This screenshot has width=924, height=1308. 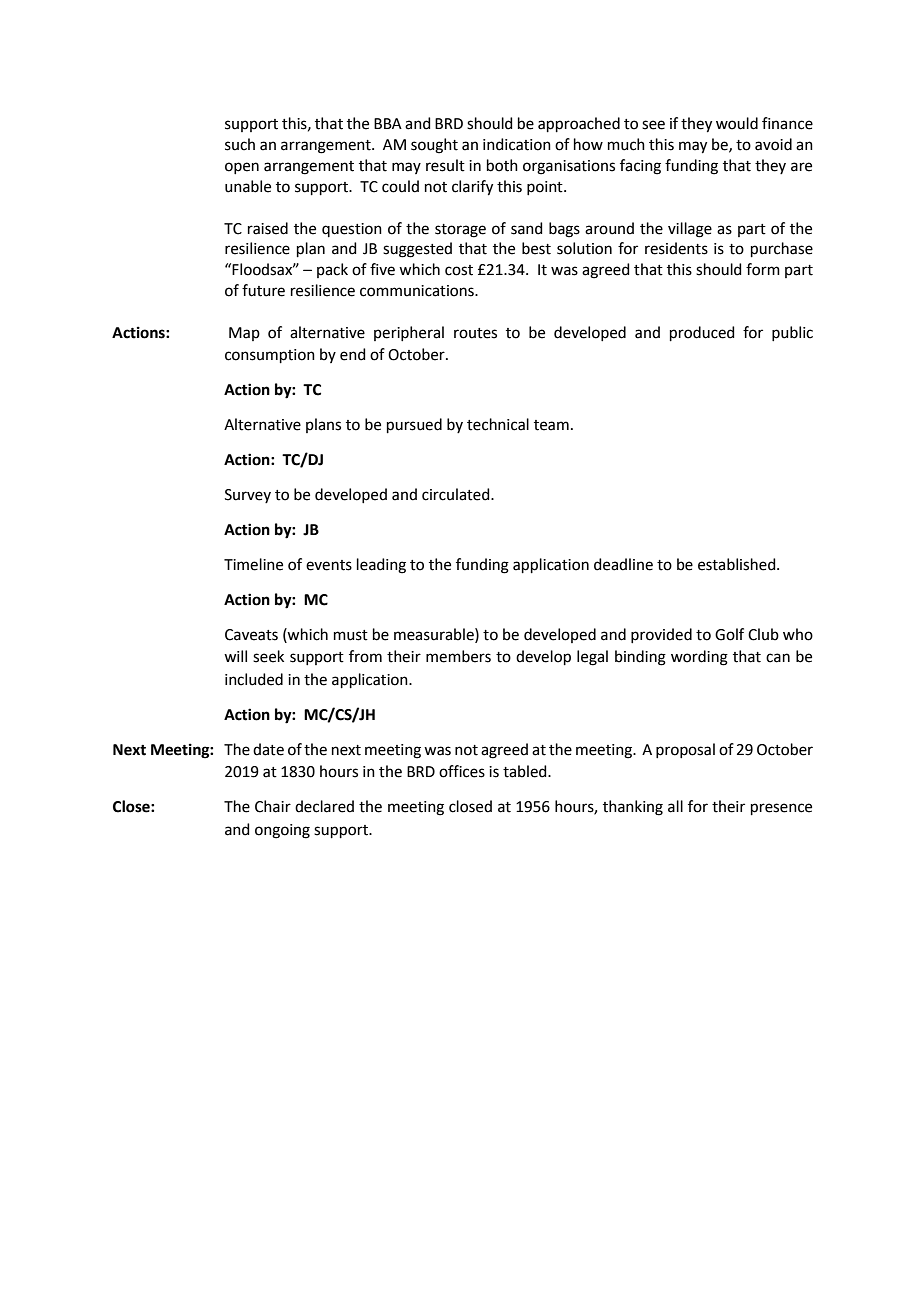 What do you see at coordinates (240, 144) in the screenshot?
I see `such` at bounding box center [240, 144].
